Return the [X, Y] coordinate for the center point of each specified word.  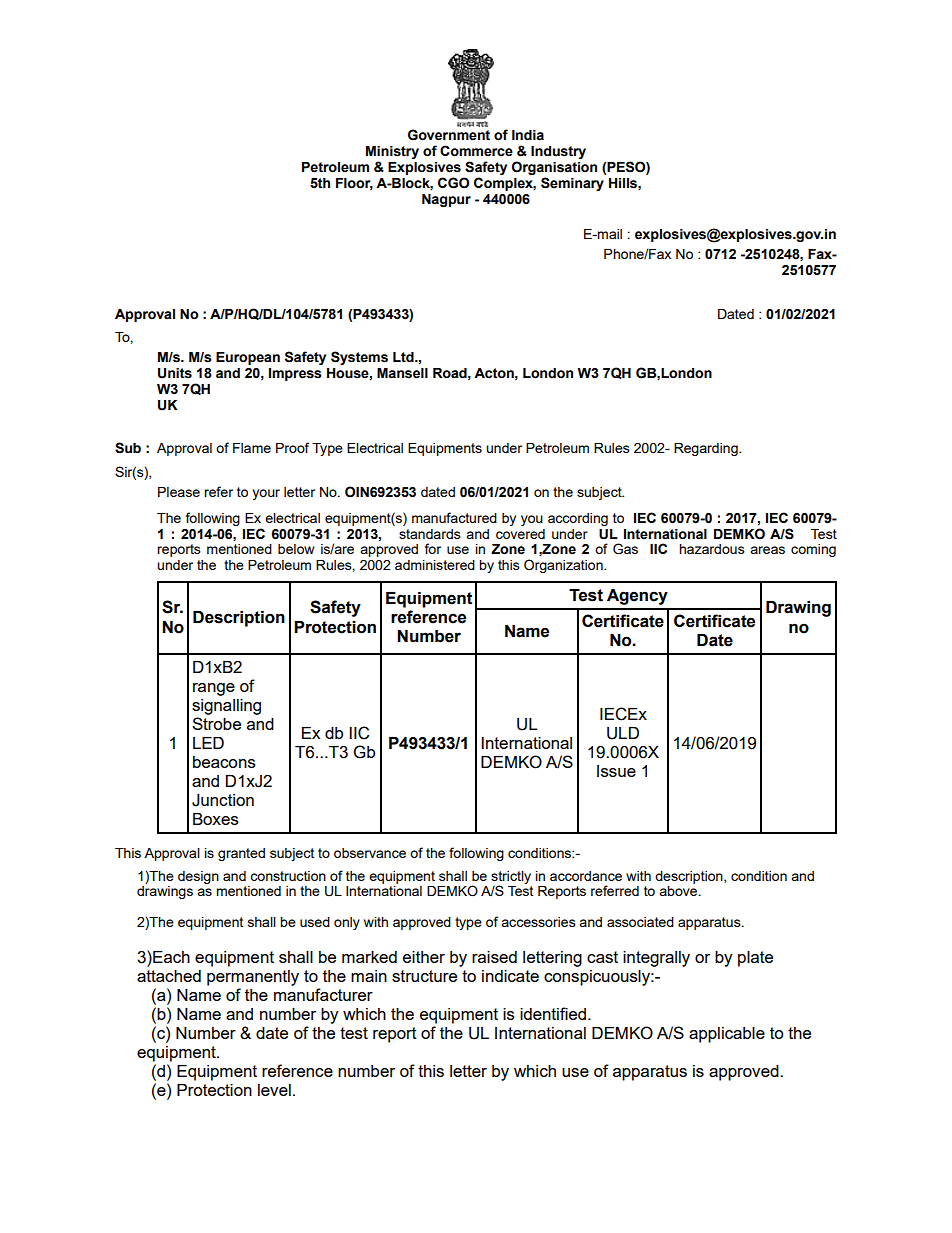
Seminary [572, 184]
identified [553, 1013]
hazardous [712, 549]
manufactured [454, 517]
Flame [252, 448]
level [274, 1090]
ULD [623, 733]
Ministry [392, 154]
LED [208, 743]
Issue [616, 771]
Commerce [476, 151]
